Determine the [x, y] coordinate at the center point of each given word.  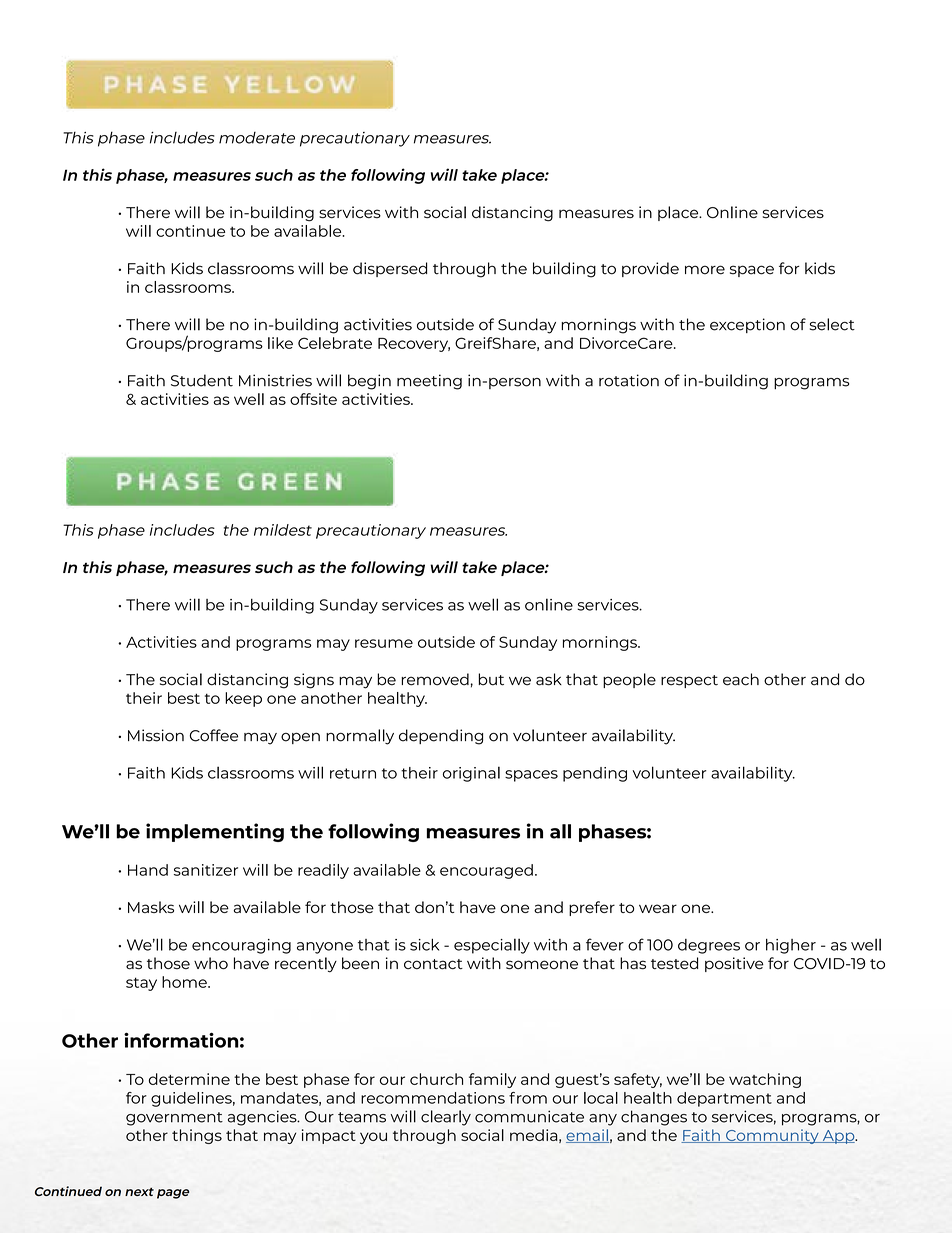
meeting [429, 382]
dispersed [390, 269]
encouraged [486, 871]
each [741, 679]
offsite [313, 399]
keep [243, 699]
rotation [629, 380]
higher [791, 946]
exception [747, 325]
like [280, 343]
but [491, 679]
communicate [529, 1116]
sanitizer [206, 870]
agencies [263, 1118]
